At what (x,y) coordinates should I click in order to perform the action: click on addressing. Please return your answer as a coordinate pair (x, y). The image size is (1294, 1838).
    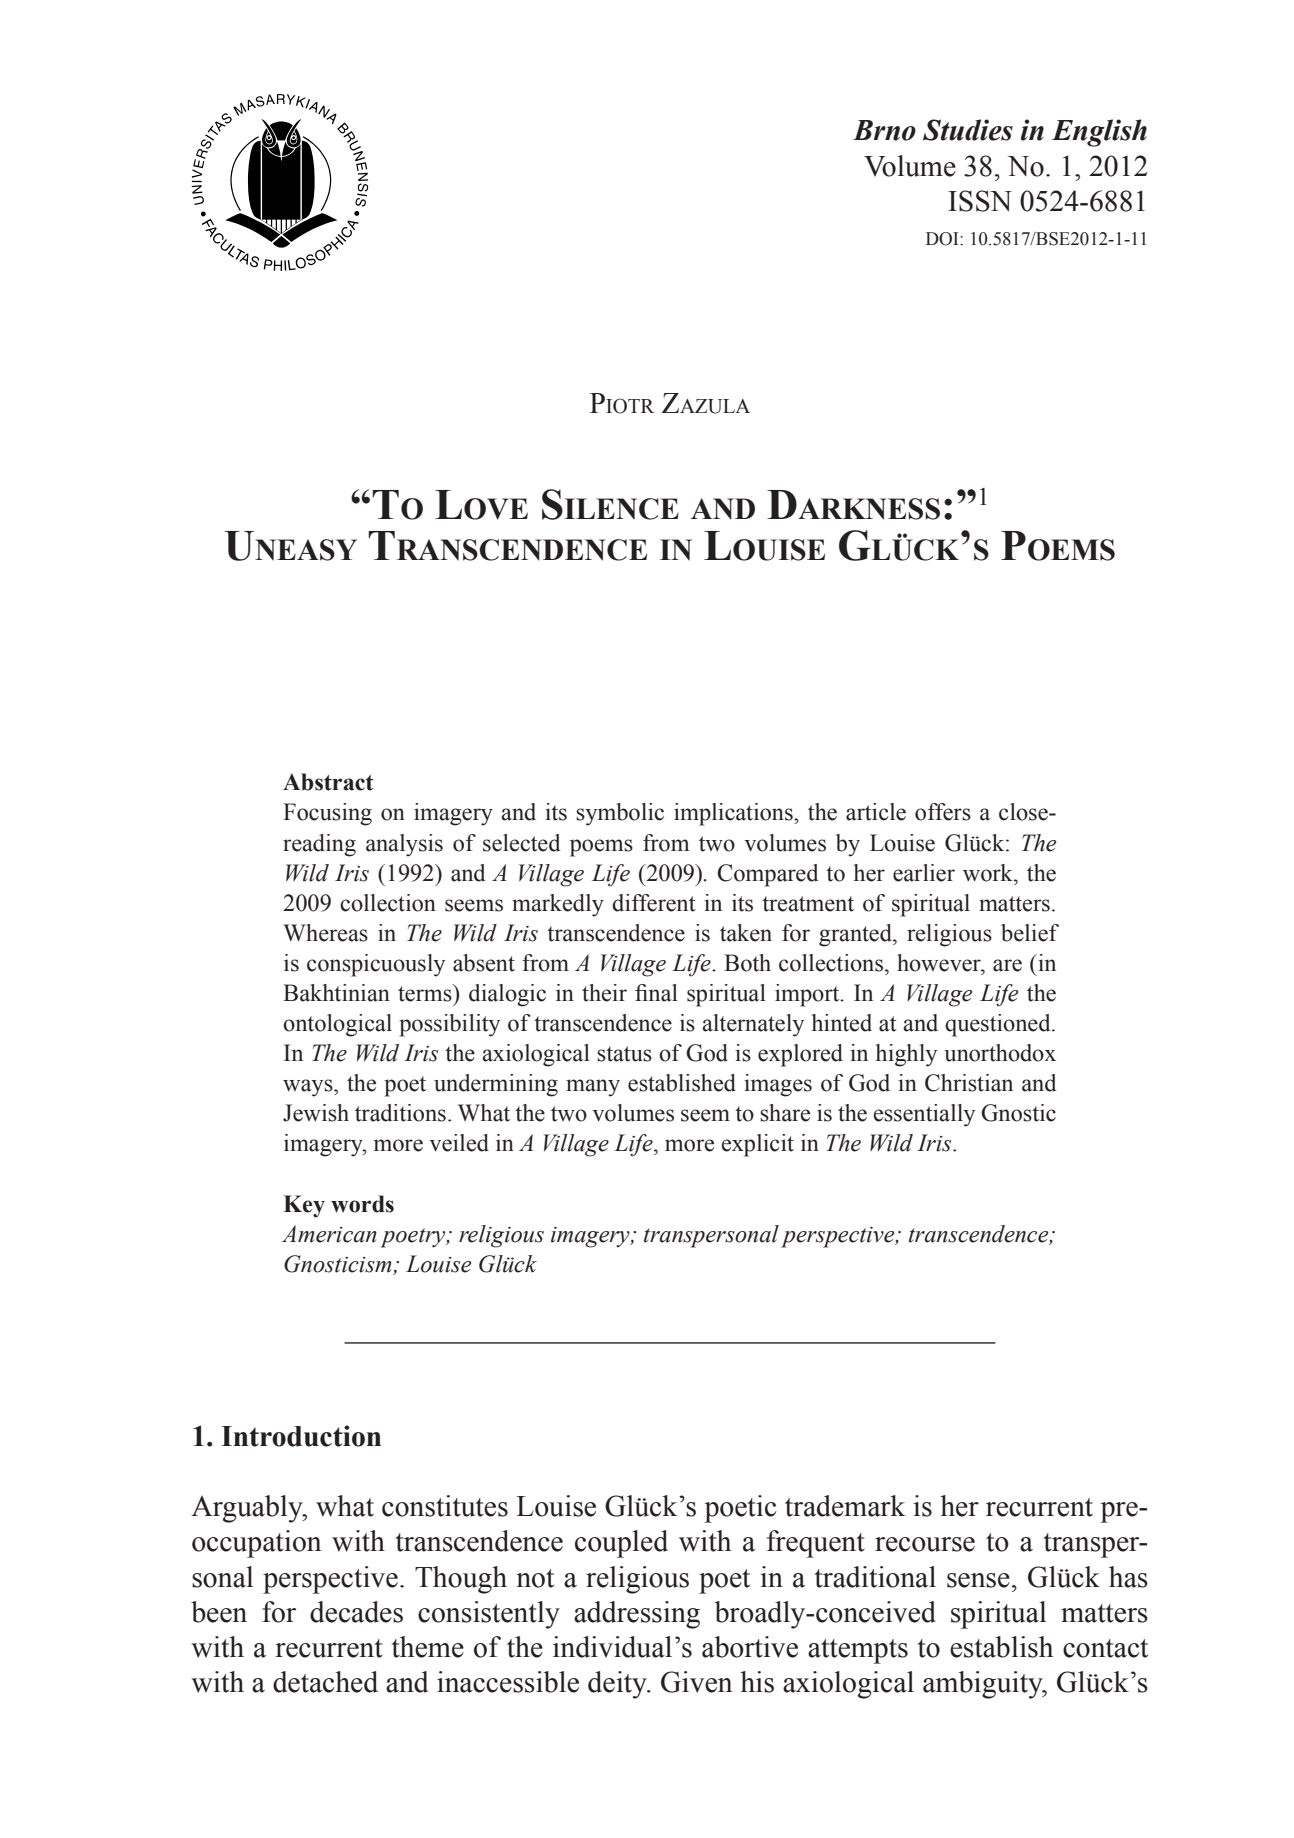
    Looking at the image, I should click on (637, 1615).
